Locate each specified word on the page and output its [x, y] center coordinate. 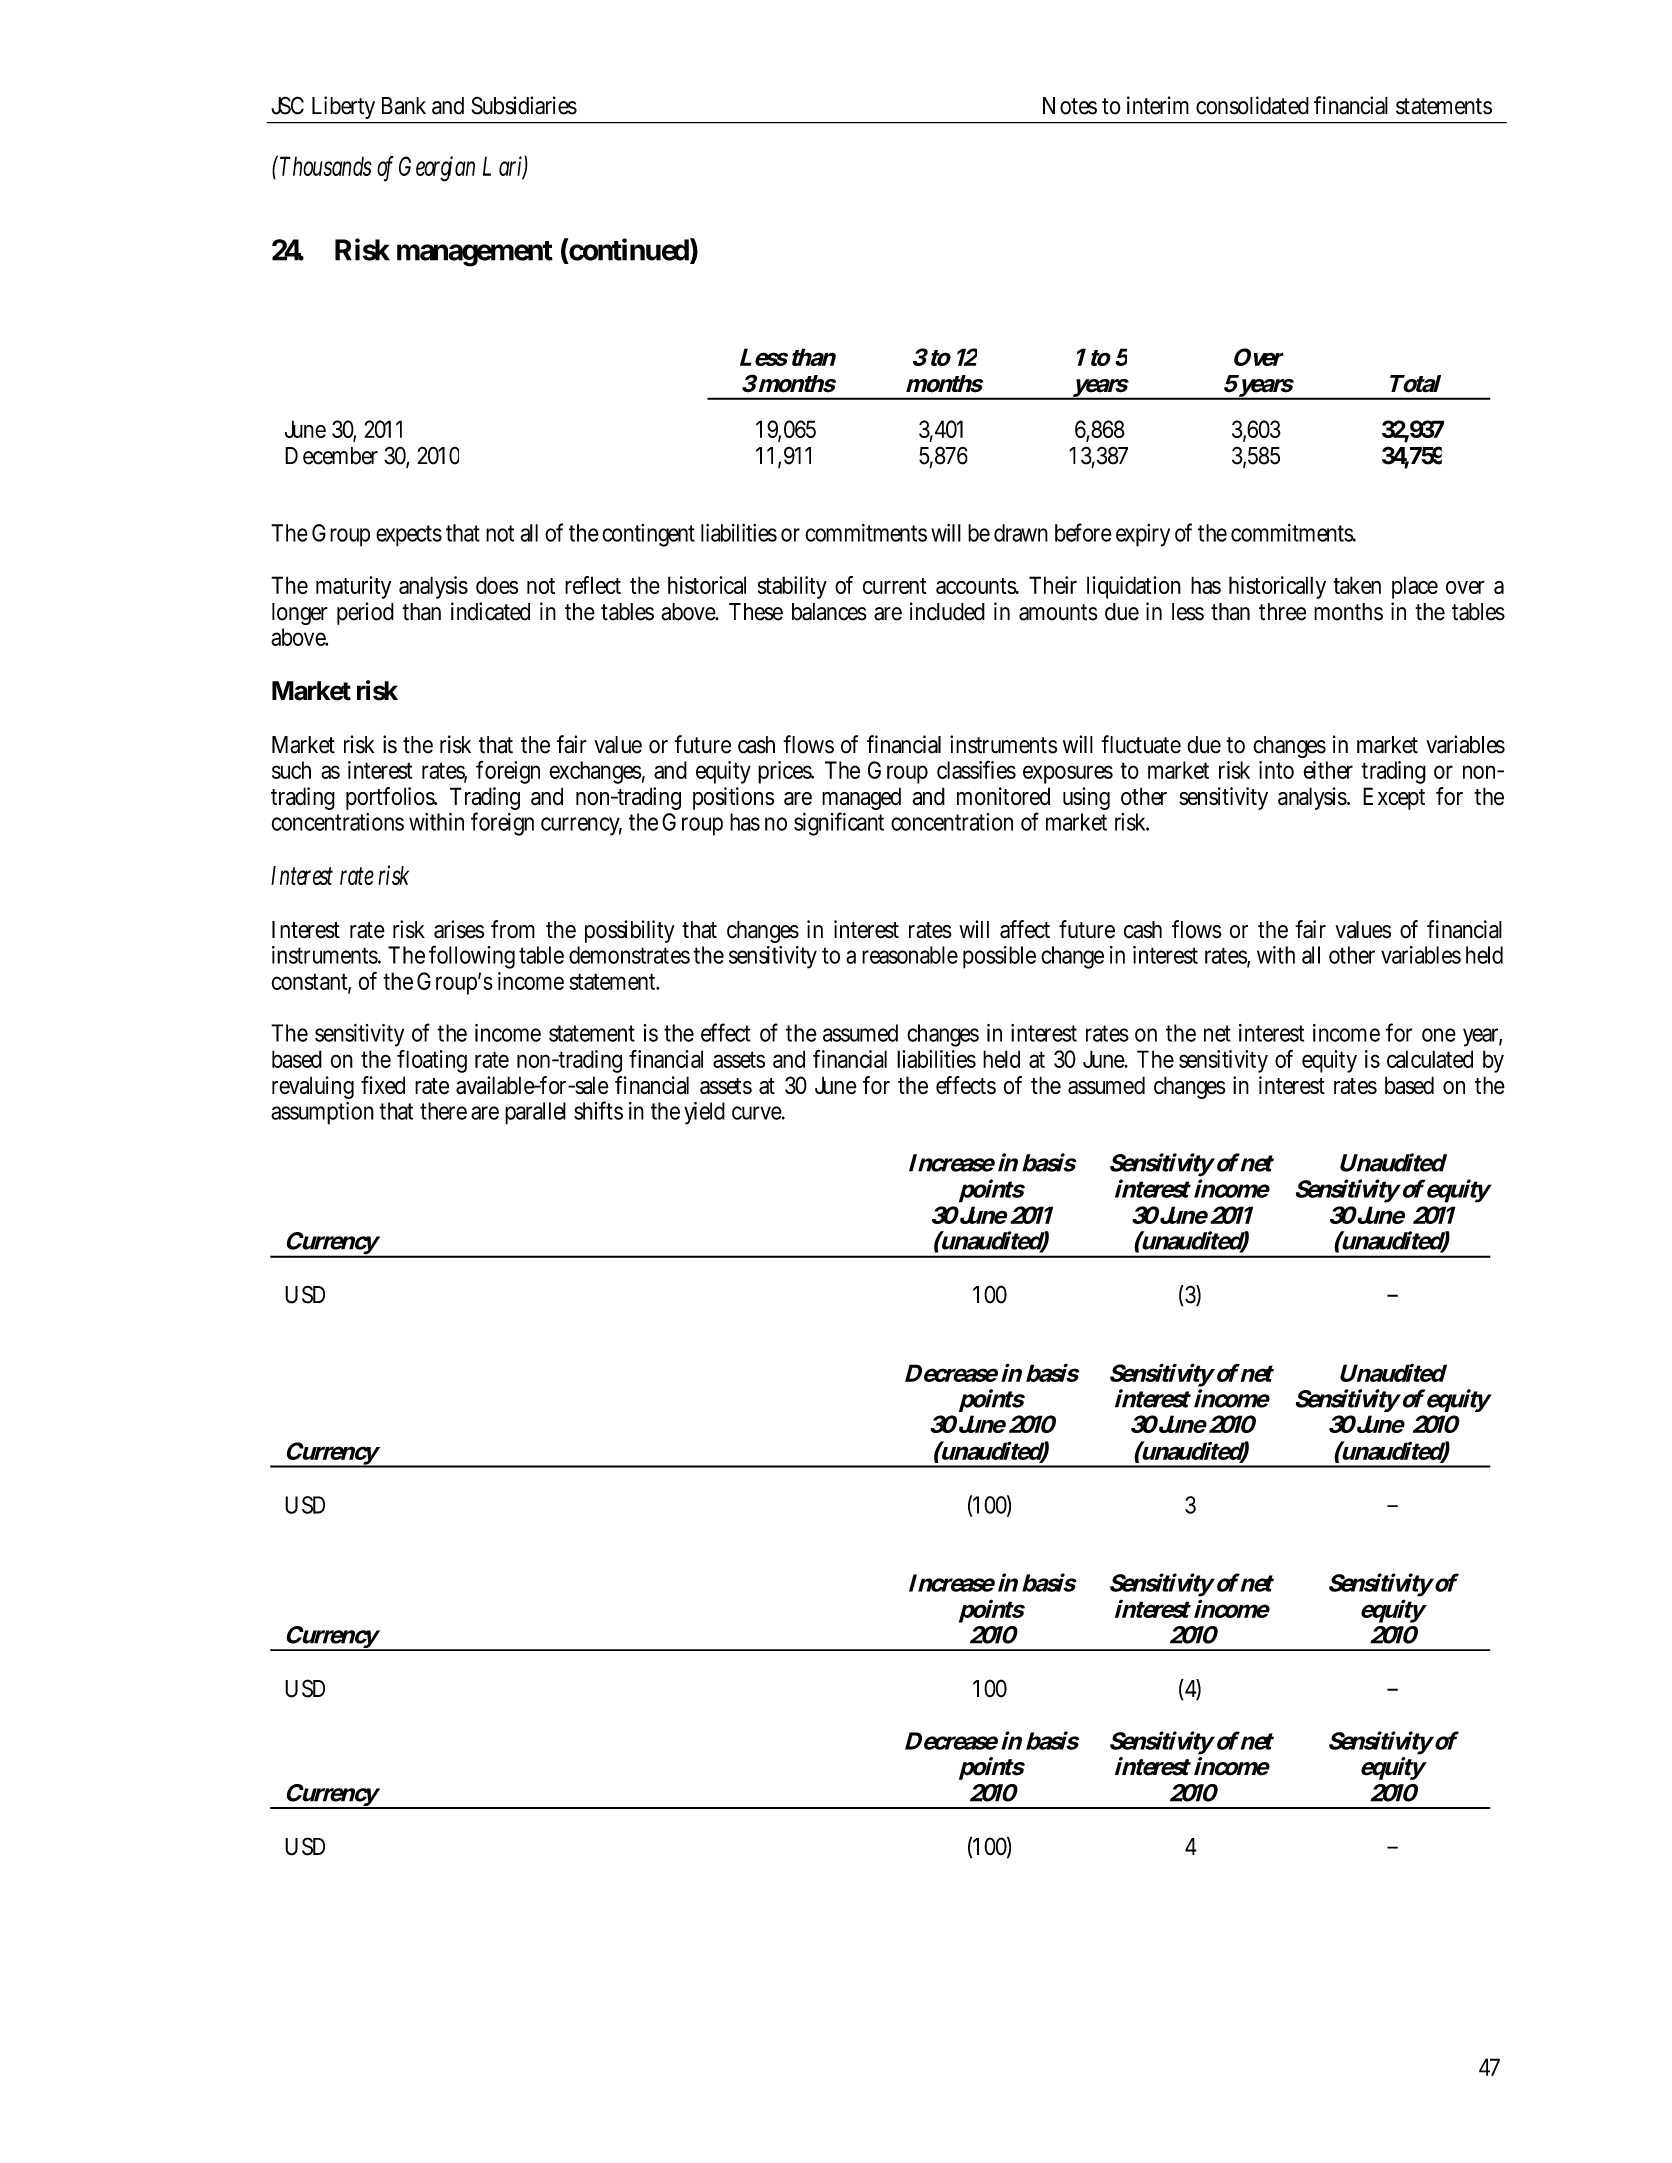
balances [829, 612]
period [365, 613]
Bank [404, 106]
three [1282, 612]
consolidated [1252, 105]
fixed [383, 1085]
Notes [1070, 106]
